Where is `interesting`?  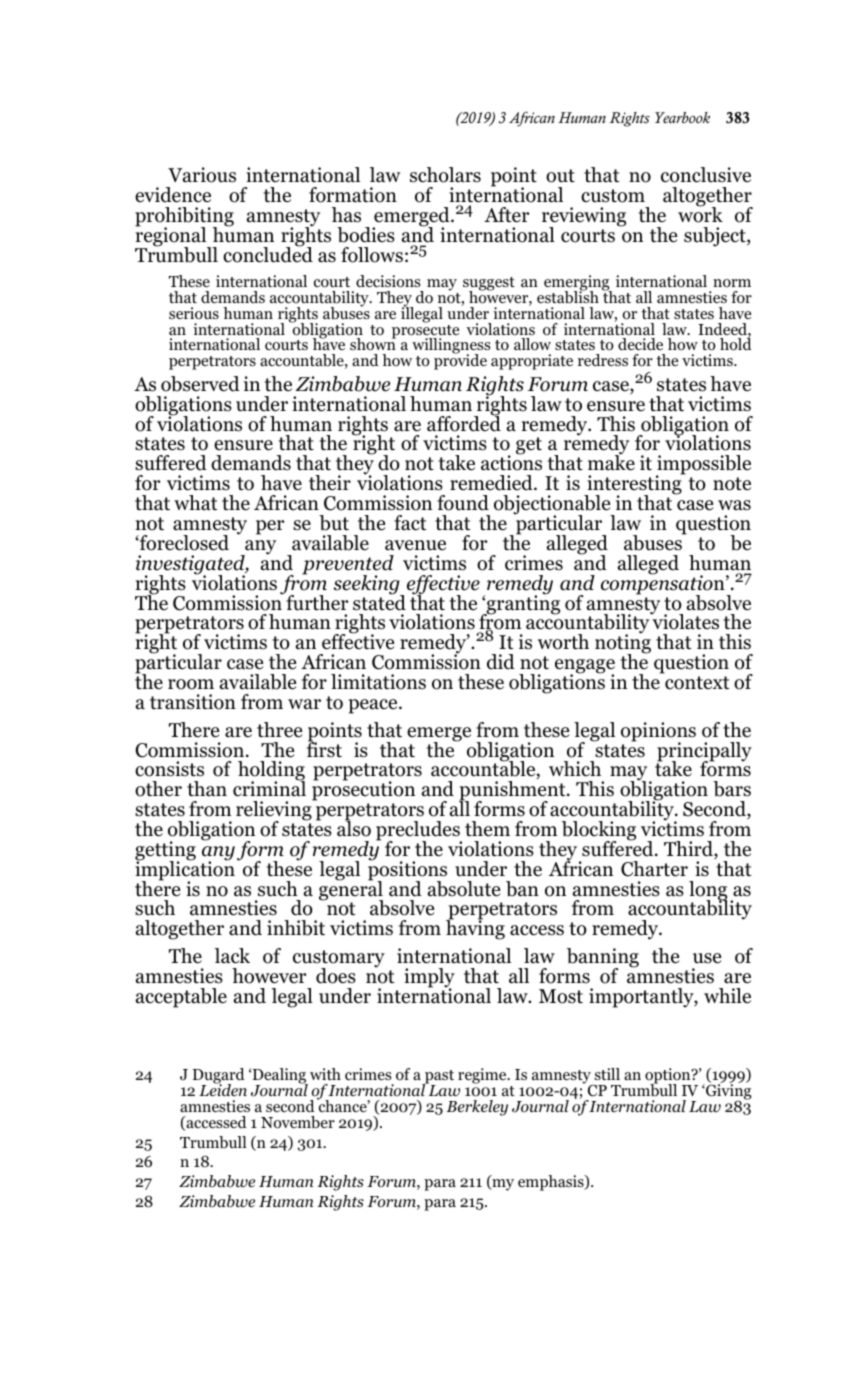
interesting is located at coordinates (634, 486).
